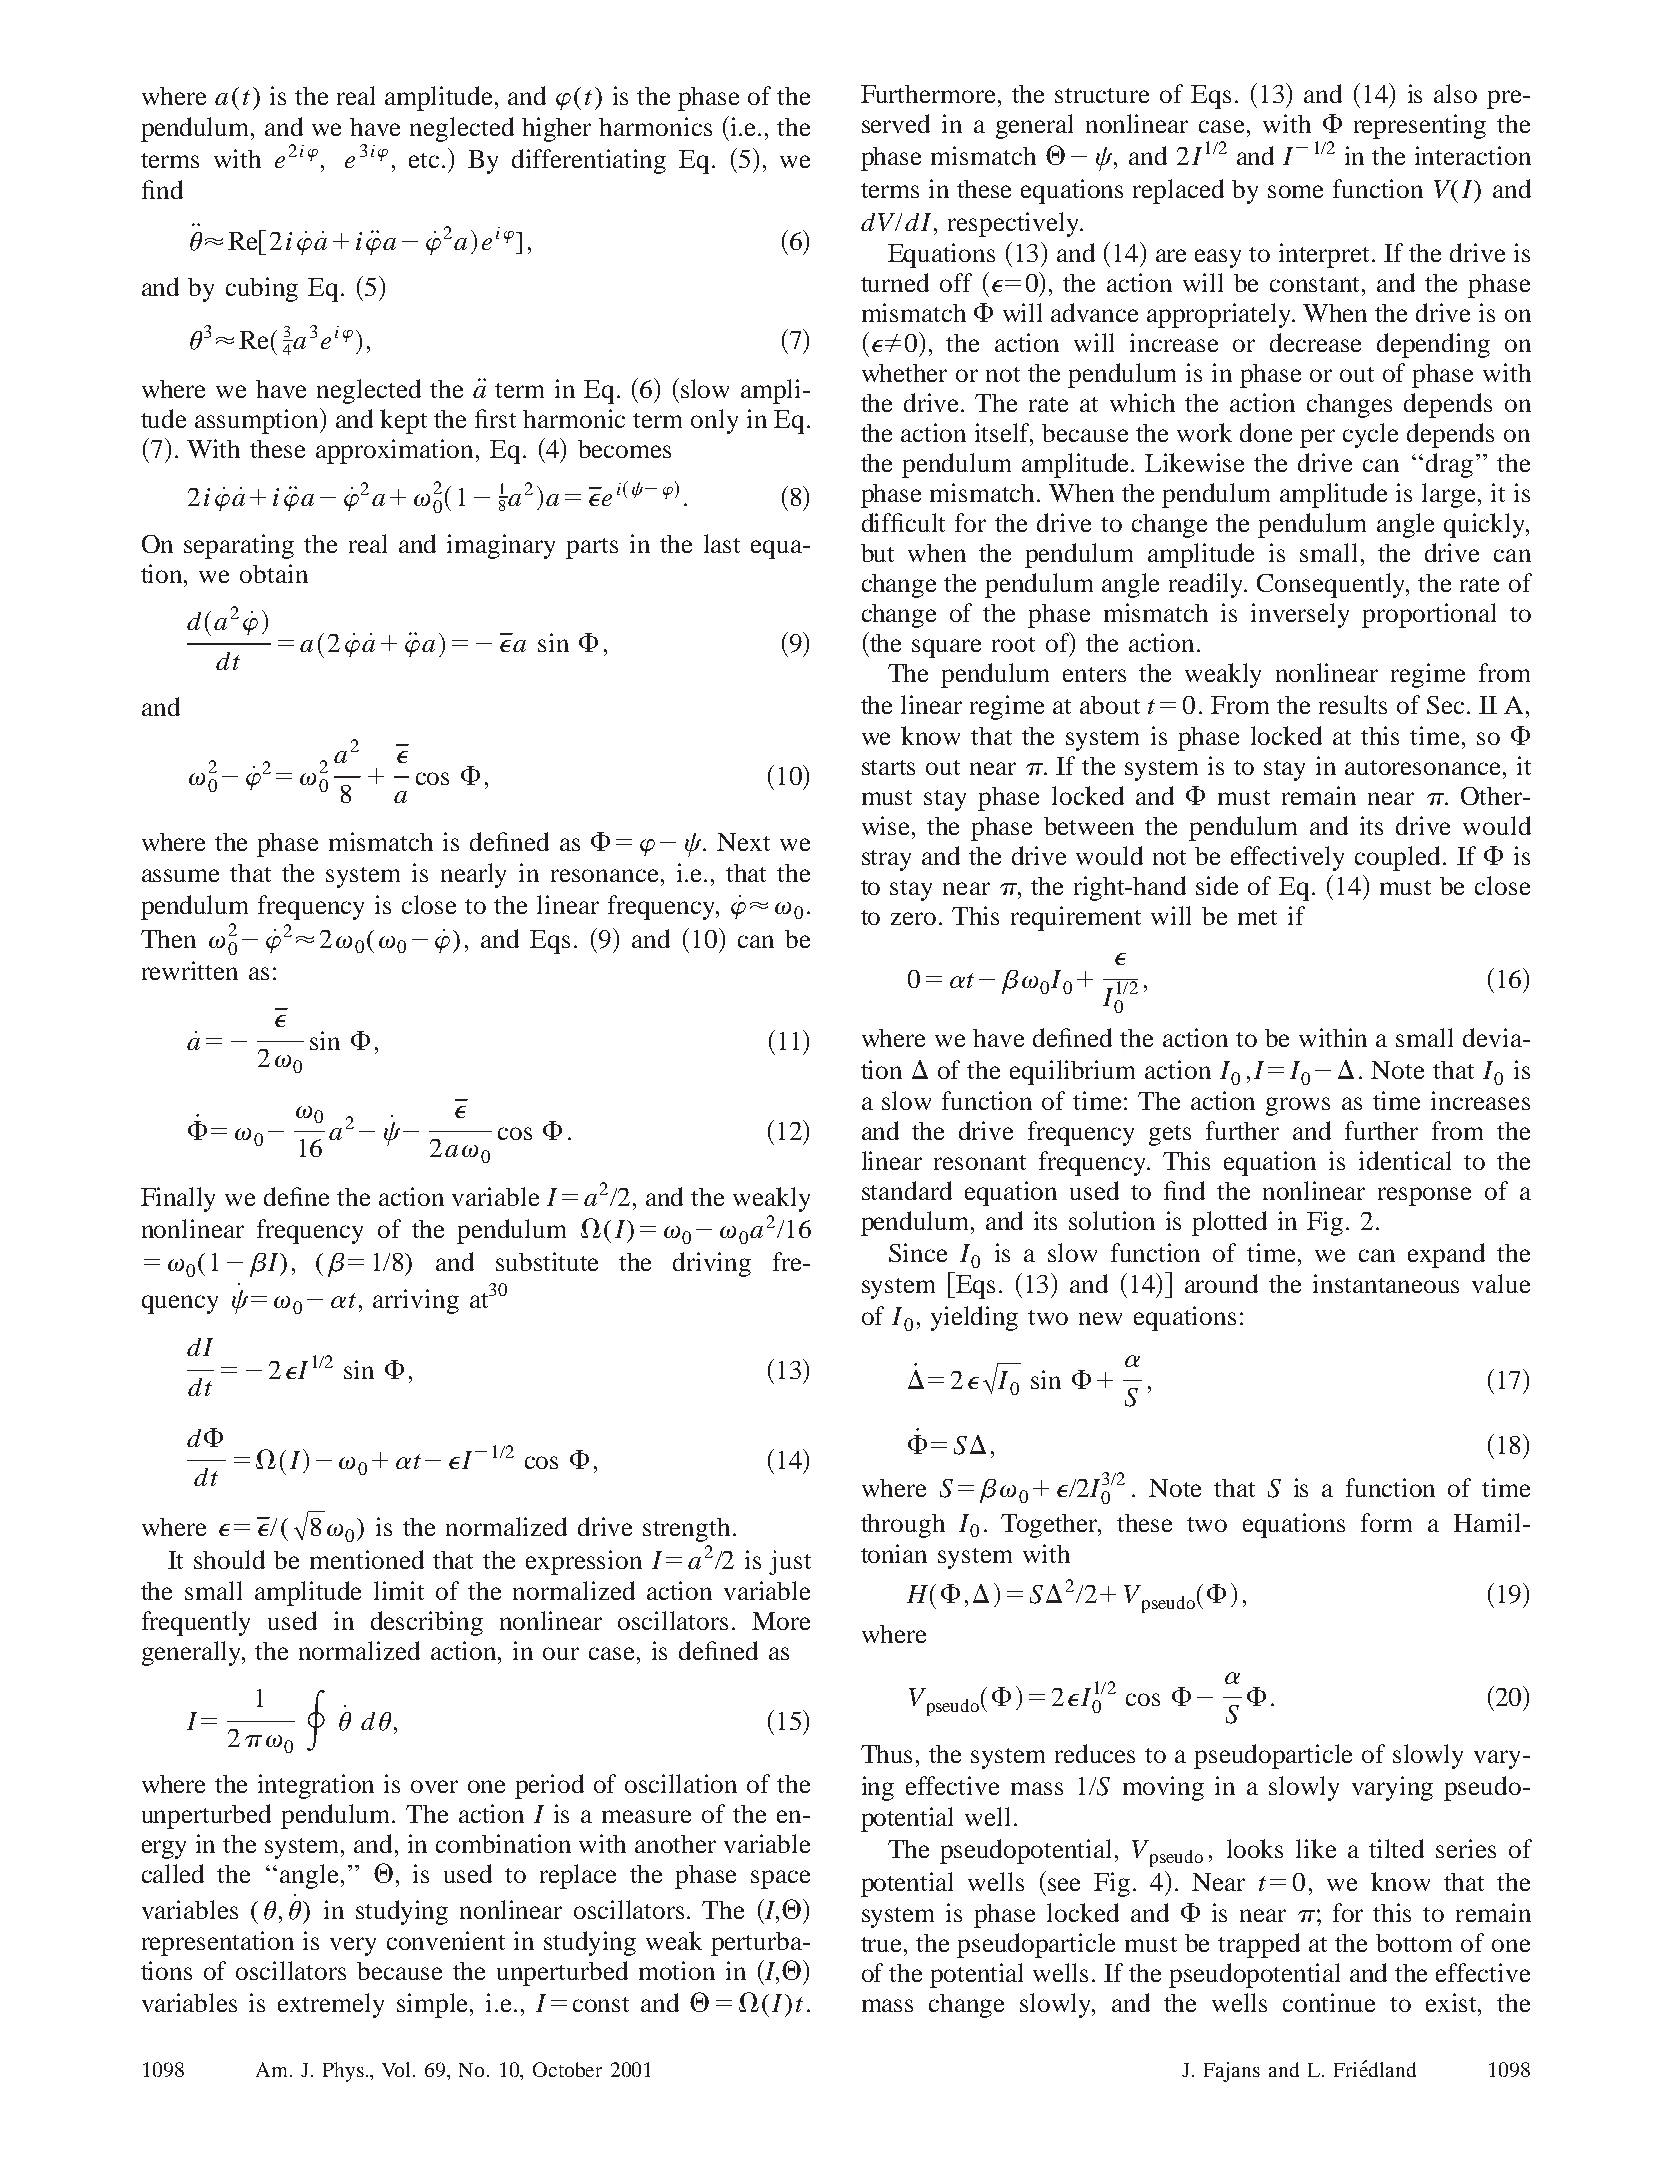 The width and height of the screenshot is (1672, 2164). Describe the element at coordinates (1295, 191) in the screenshot. I see `some` at that location.
